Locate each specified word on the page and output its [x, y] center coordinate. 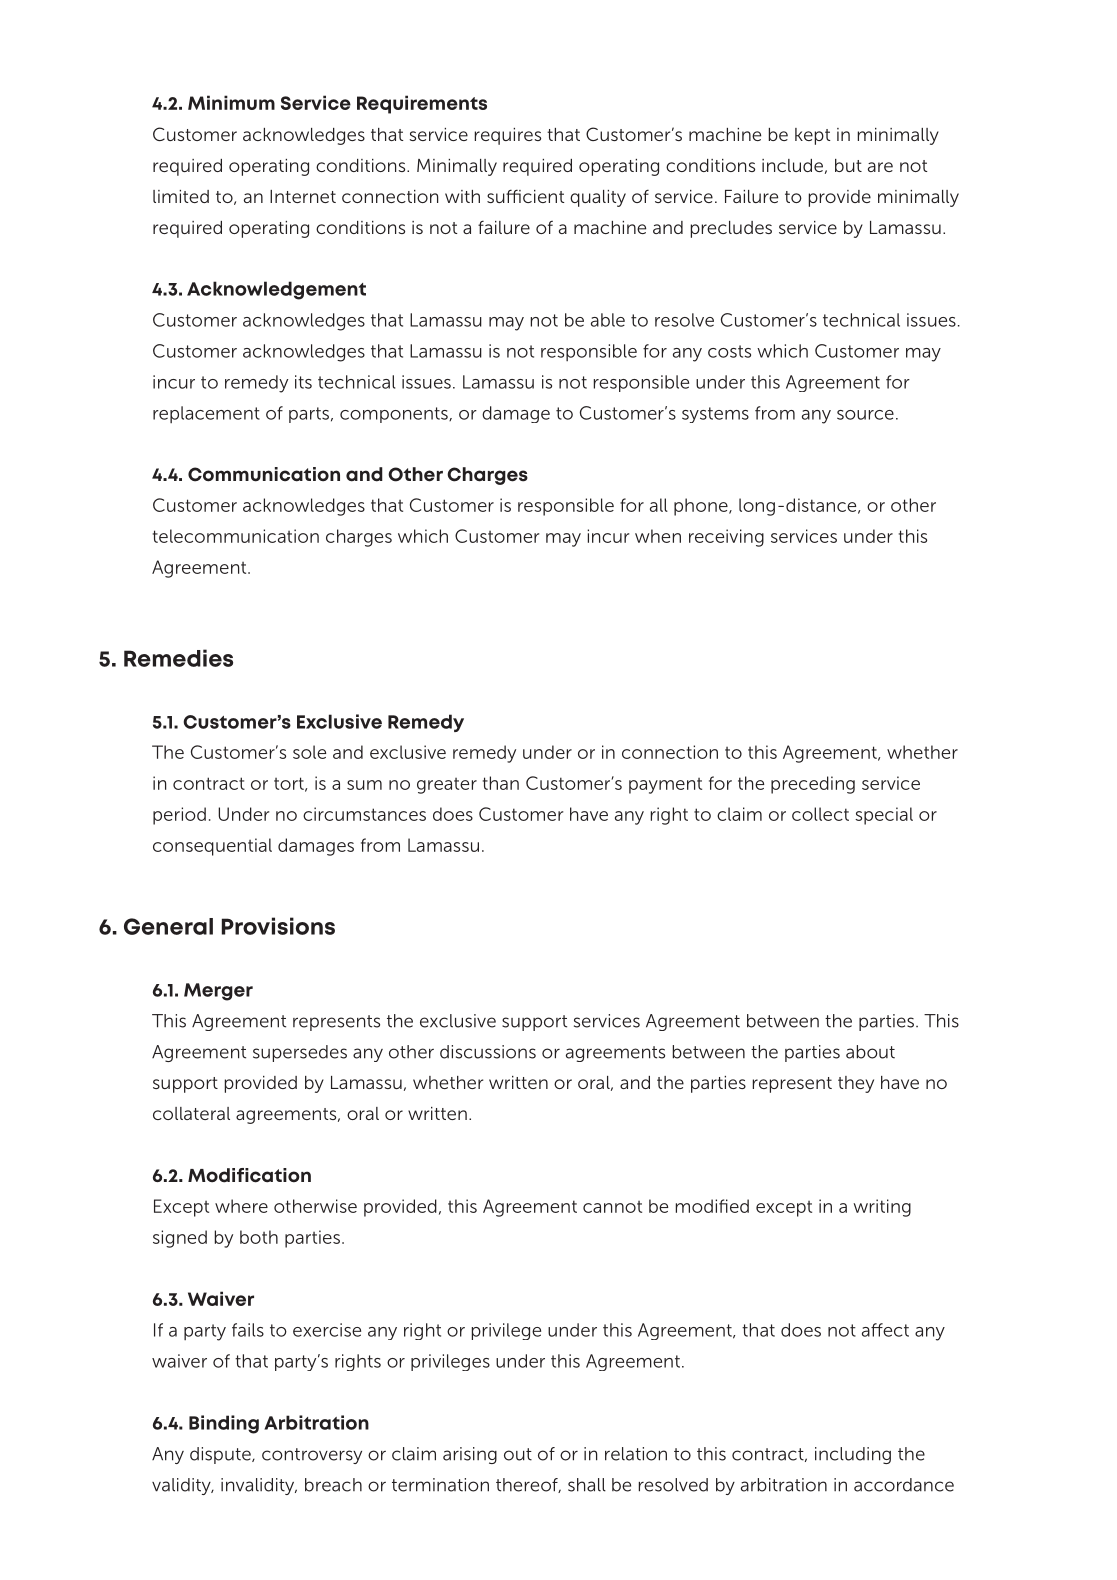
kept [812, 136]
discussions [488, 1052]
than [501, 783]
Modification [249, 1175]
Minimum [231, 102]
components [395, 415]
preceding [813, 785]
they [856, 1084]
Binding [224, 1424]
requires [508, 136]
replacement [206, 414]
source [865, 415]
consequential [212, 847]
